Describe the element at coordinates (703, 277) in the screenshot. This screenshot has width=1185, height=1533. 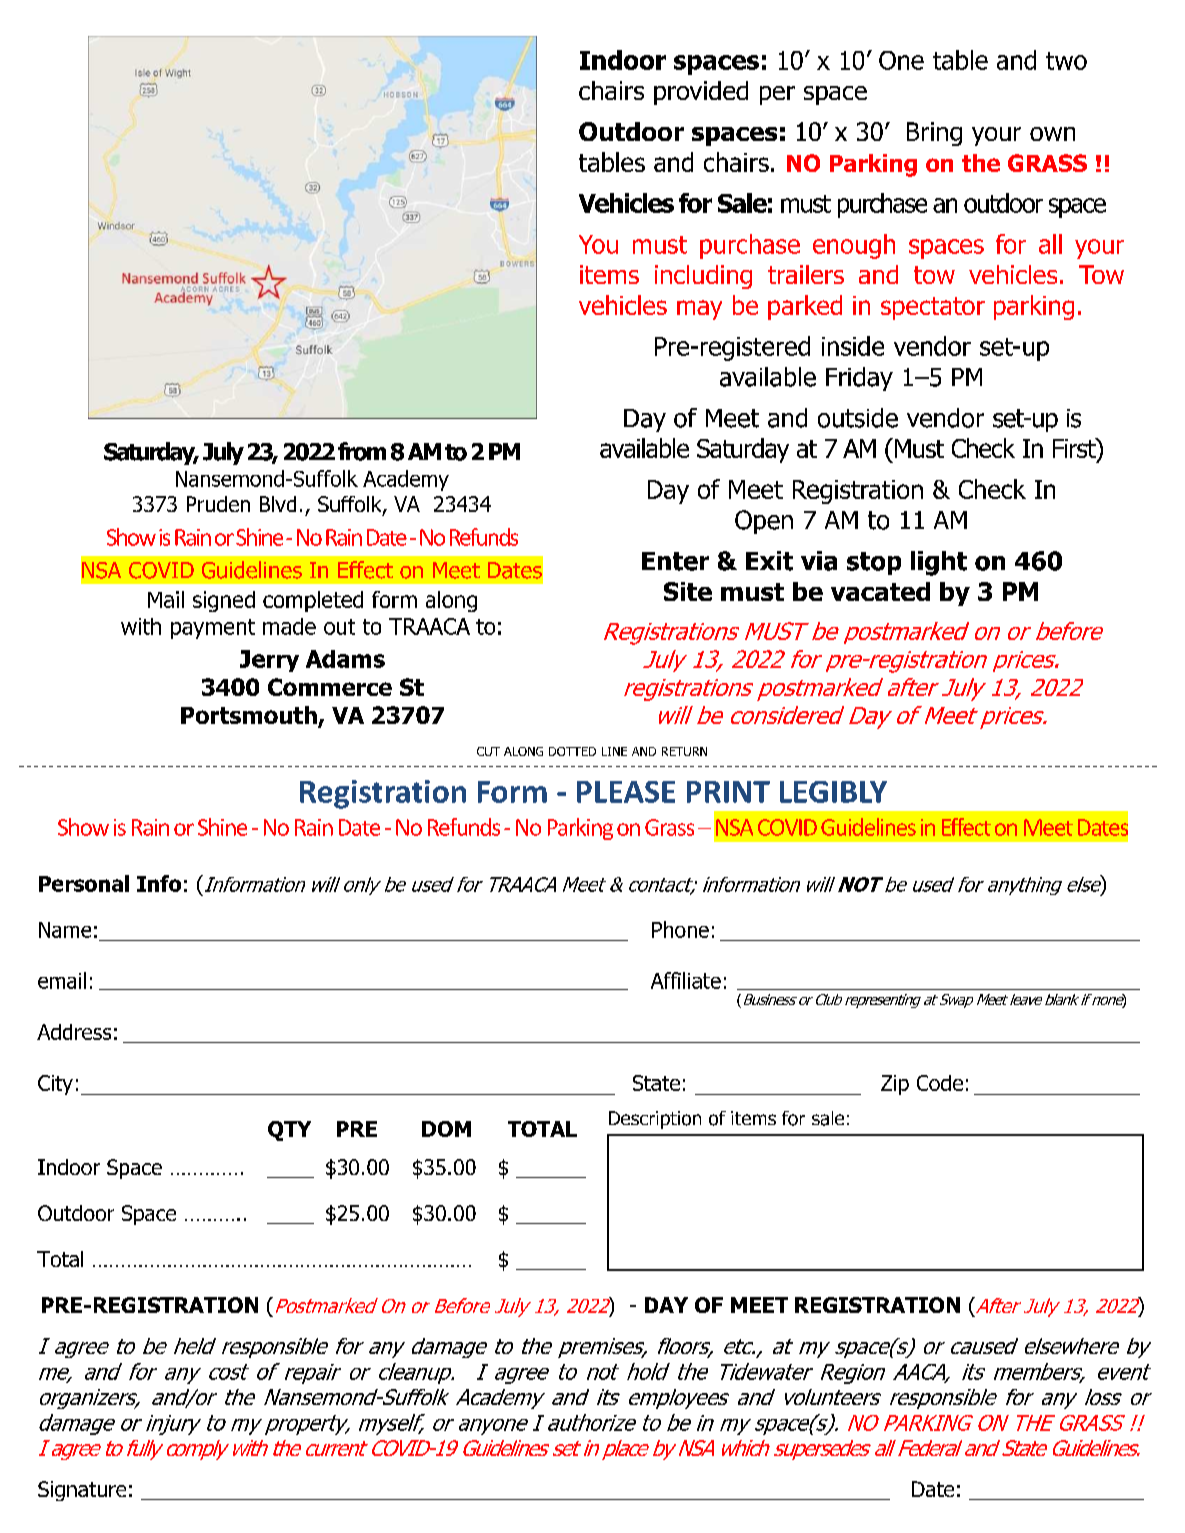
I see `including` at that location.
